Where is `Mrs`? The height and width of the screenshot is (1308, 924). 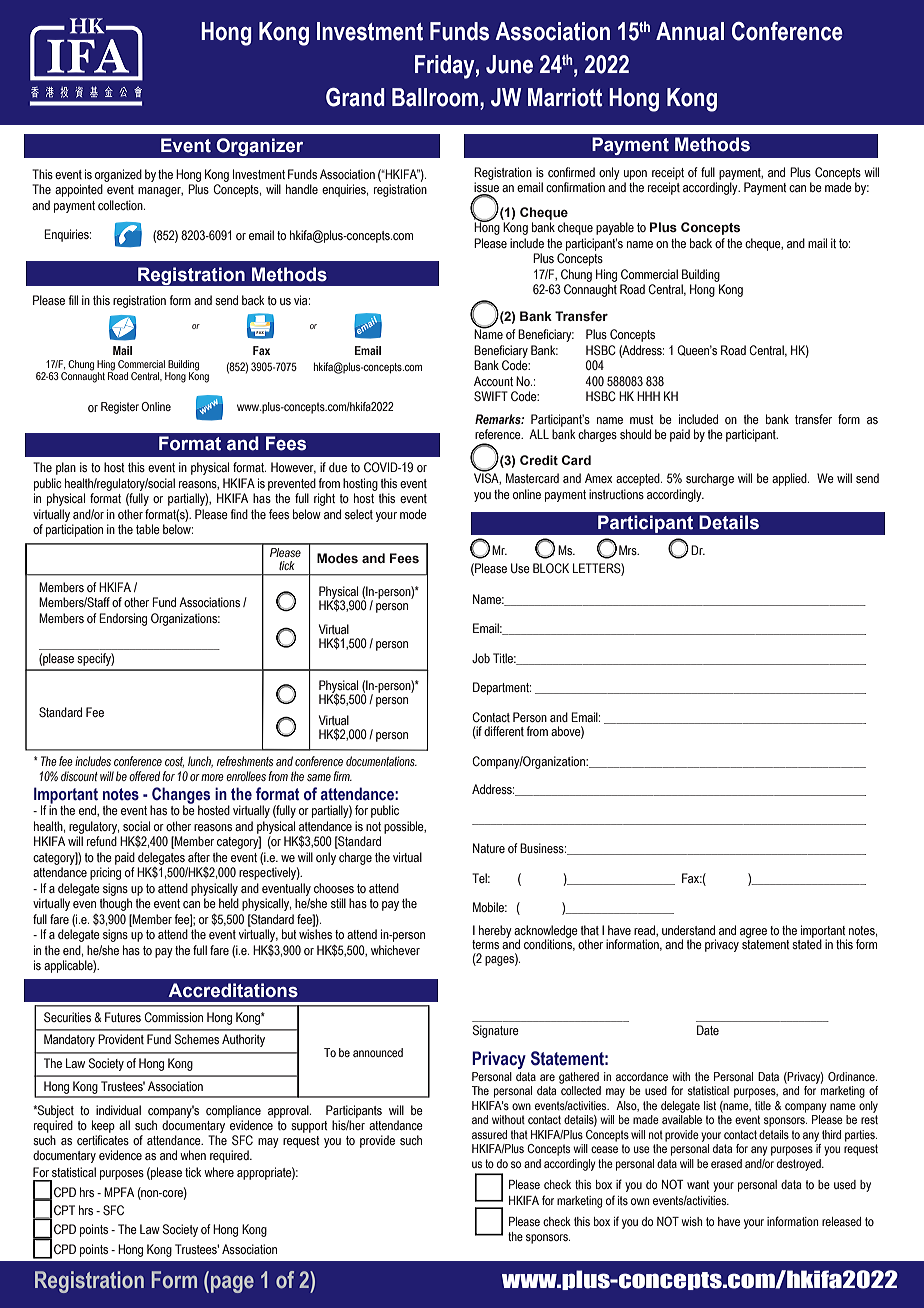 Mrs is located at coordinates (629, 550).
